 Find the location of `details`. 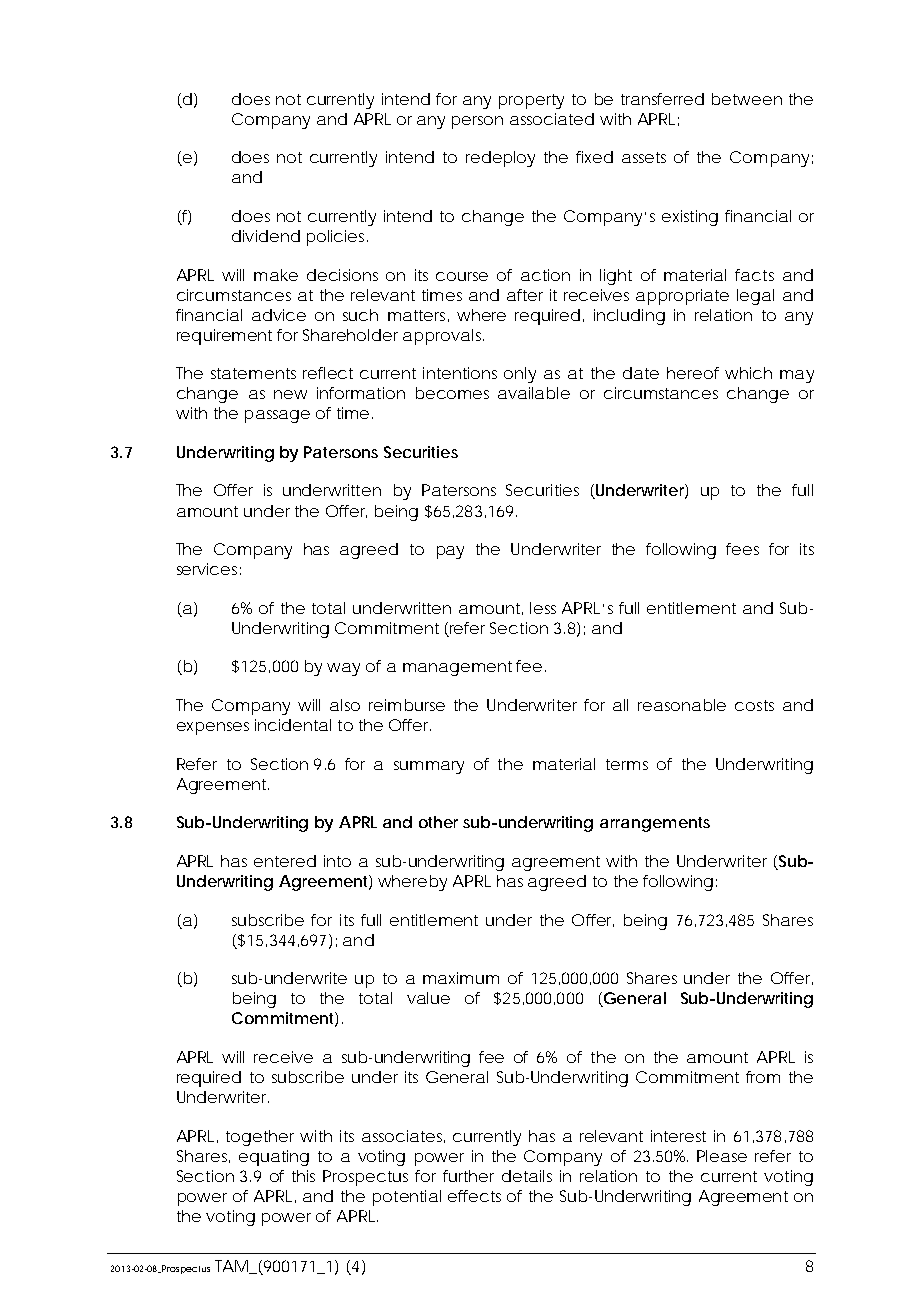

details is located at coordinates (527, 1176).
